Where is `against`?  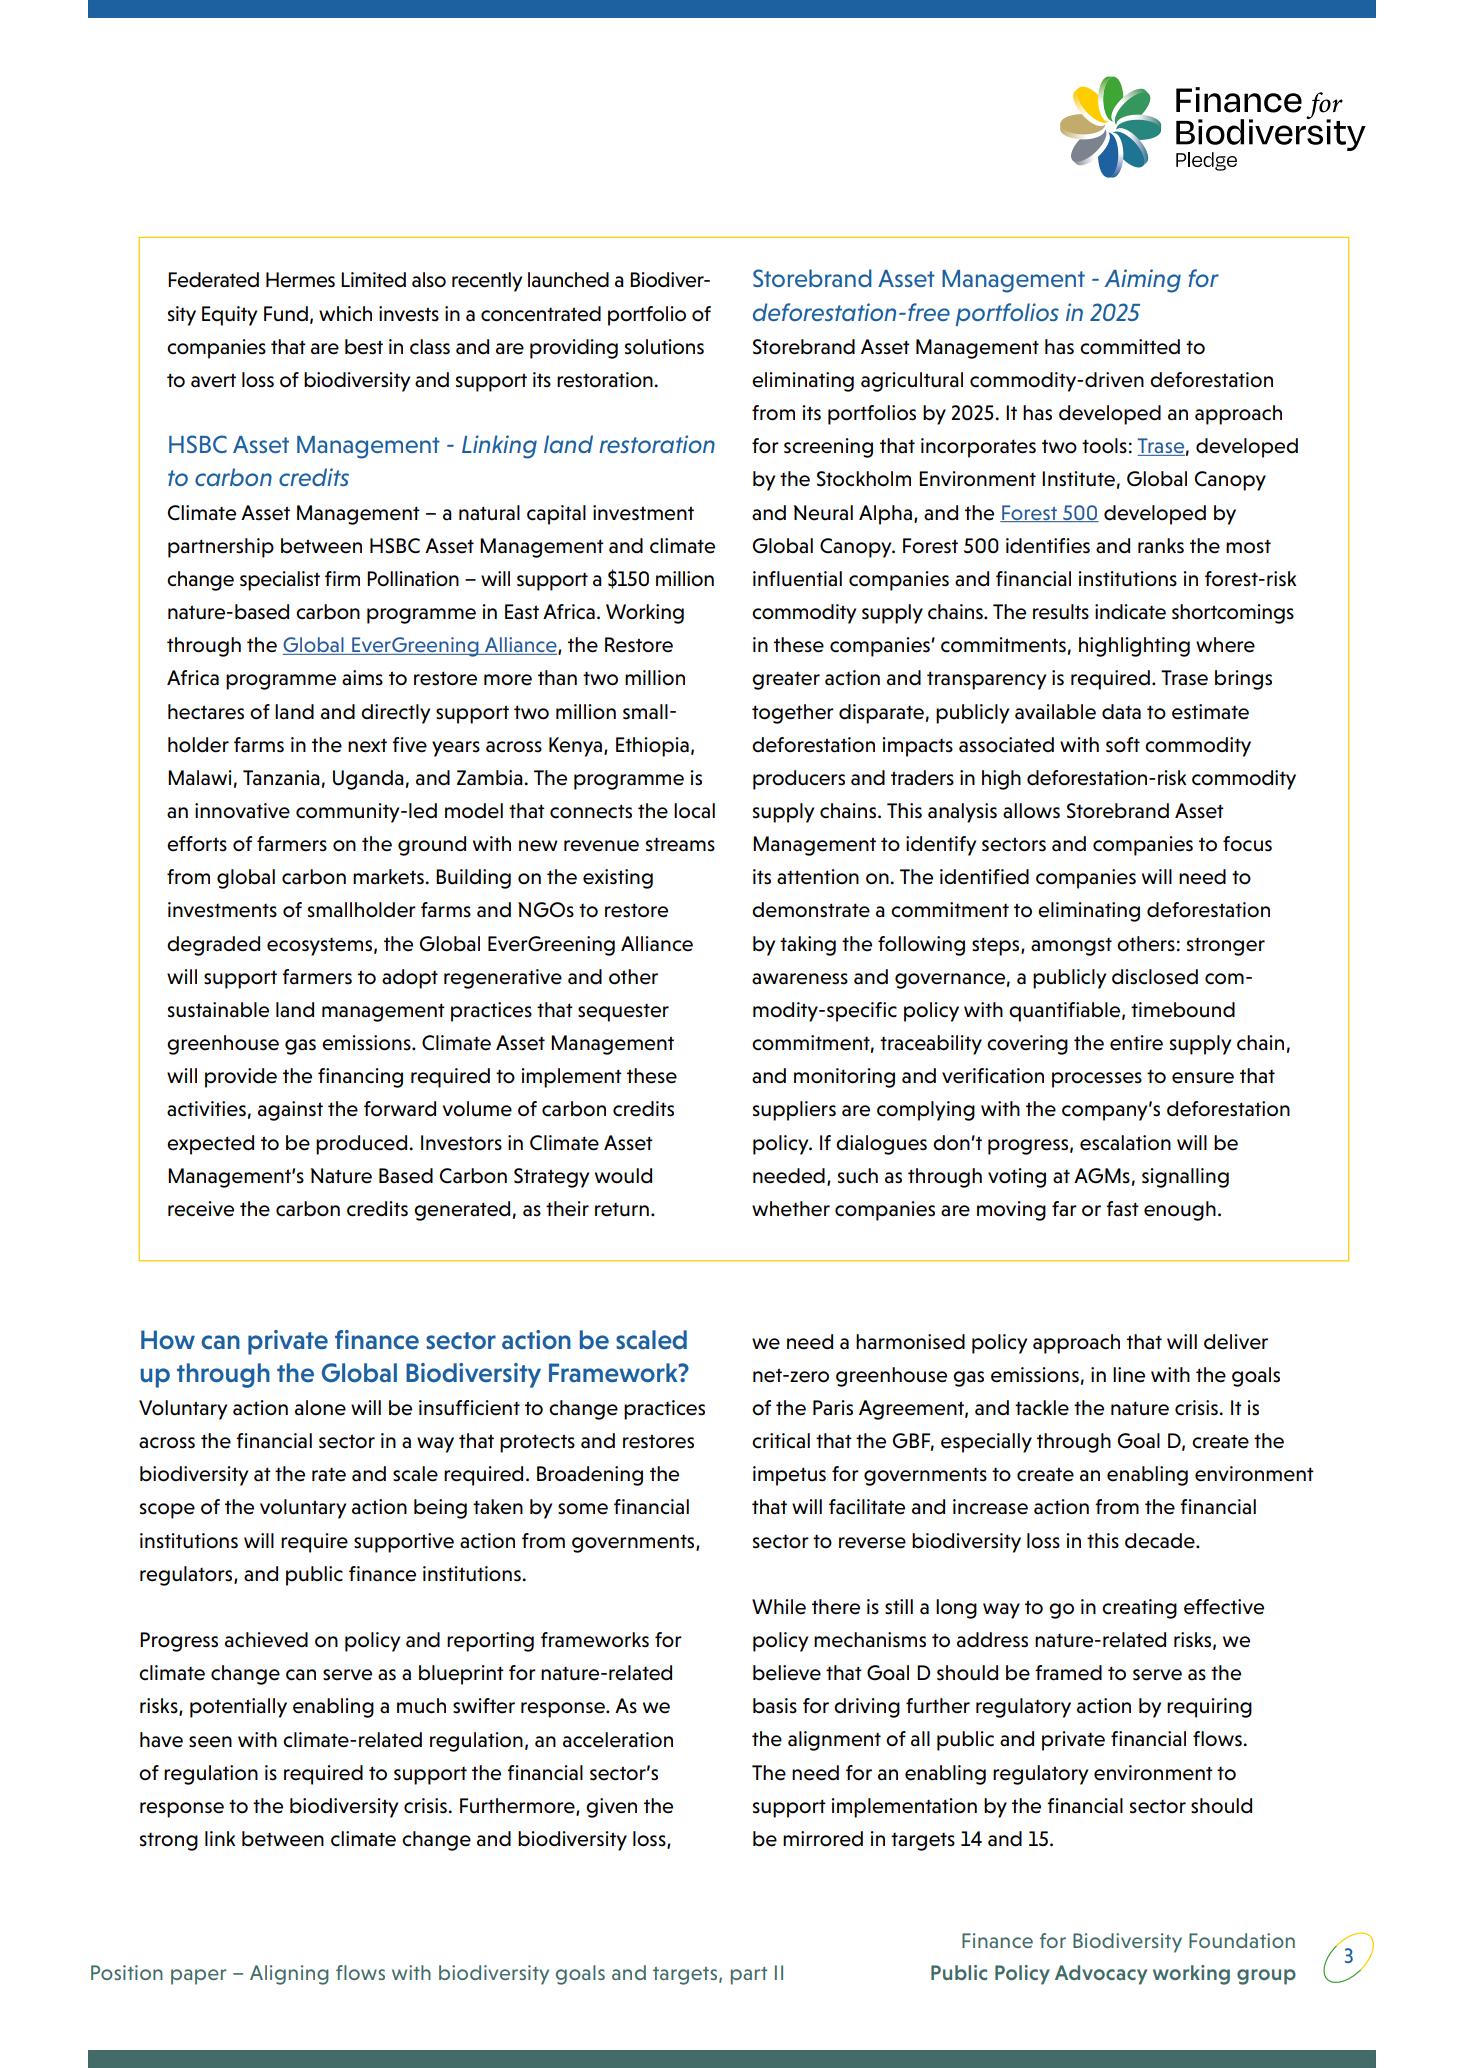
against is located at coordinates (290, 1111).
